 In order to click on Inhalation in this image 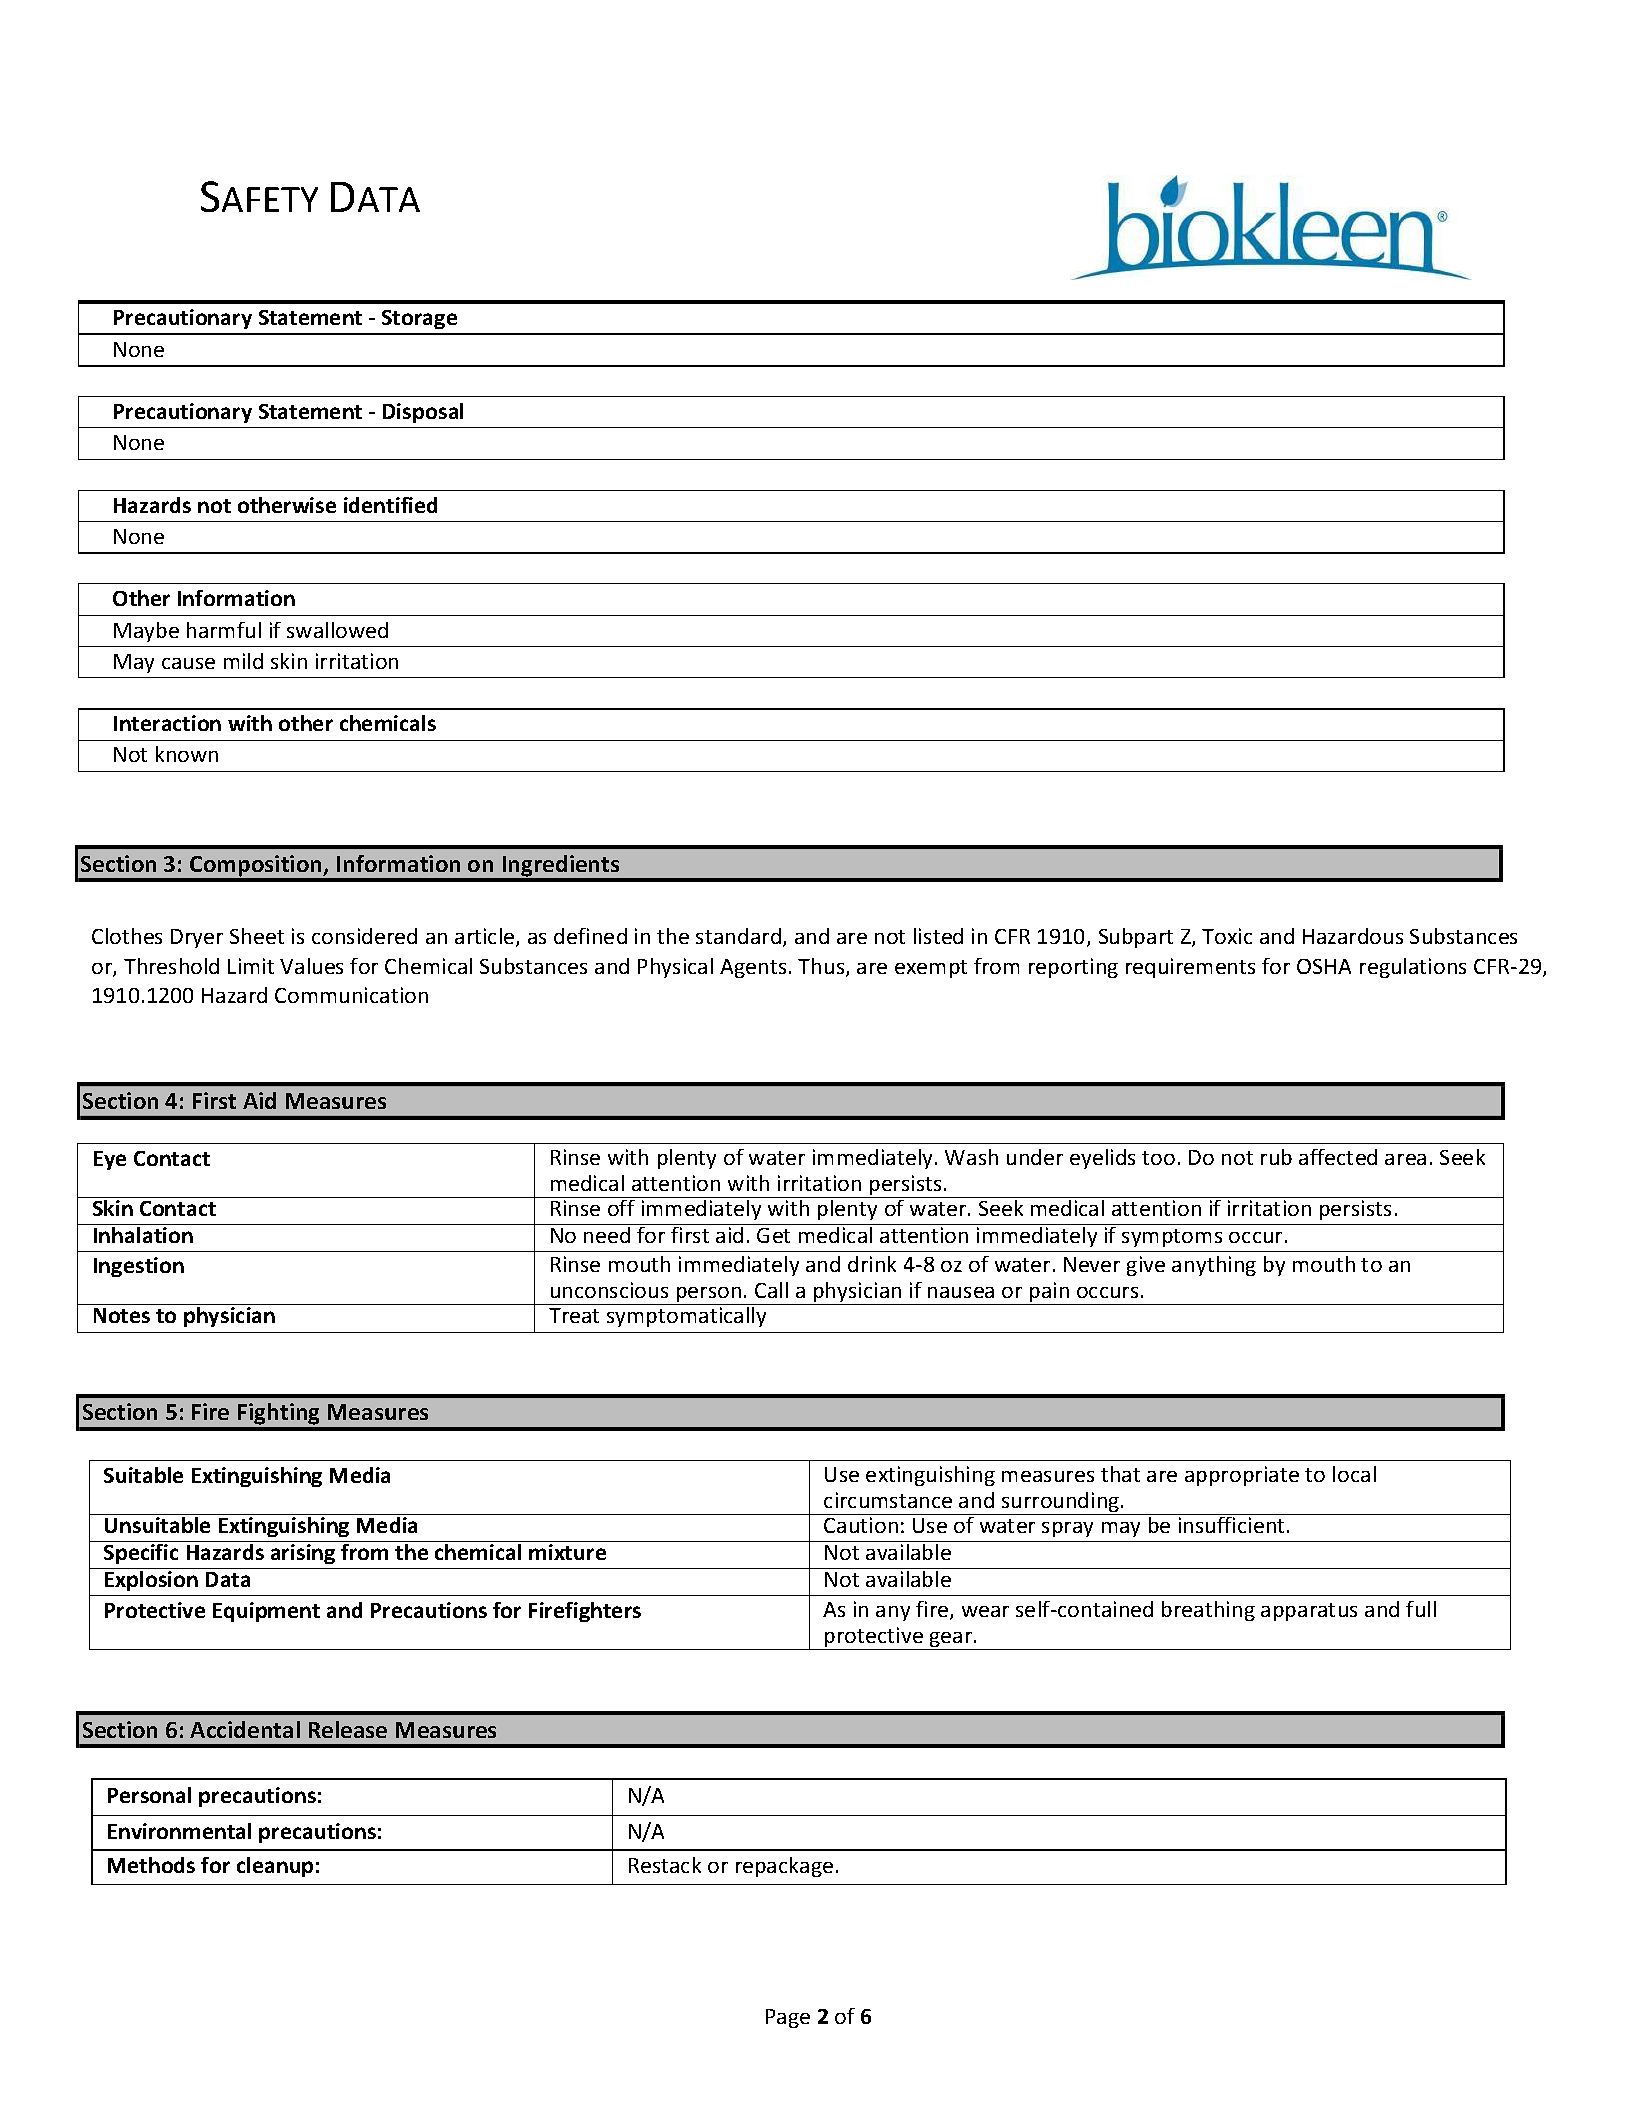, I will do `click(143, 1235)`.
